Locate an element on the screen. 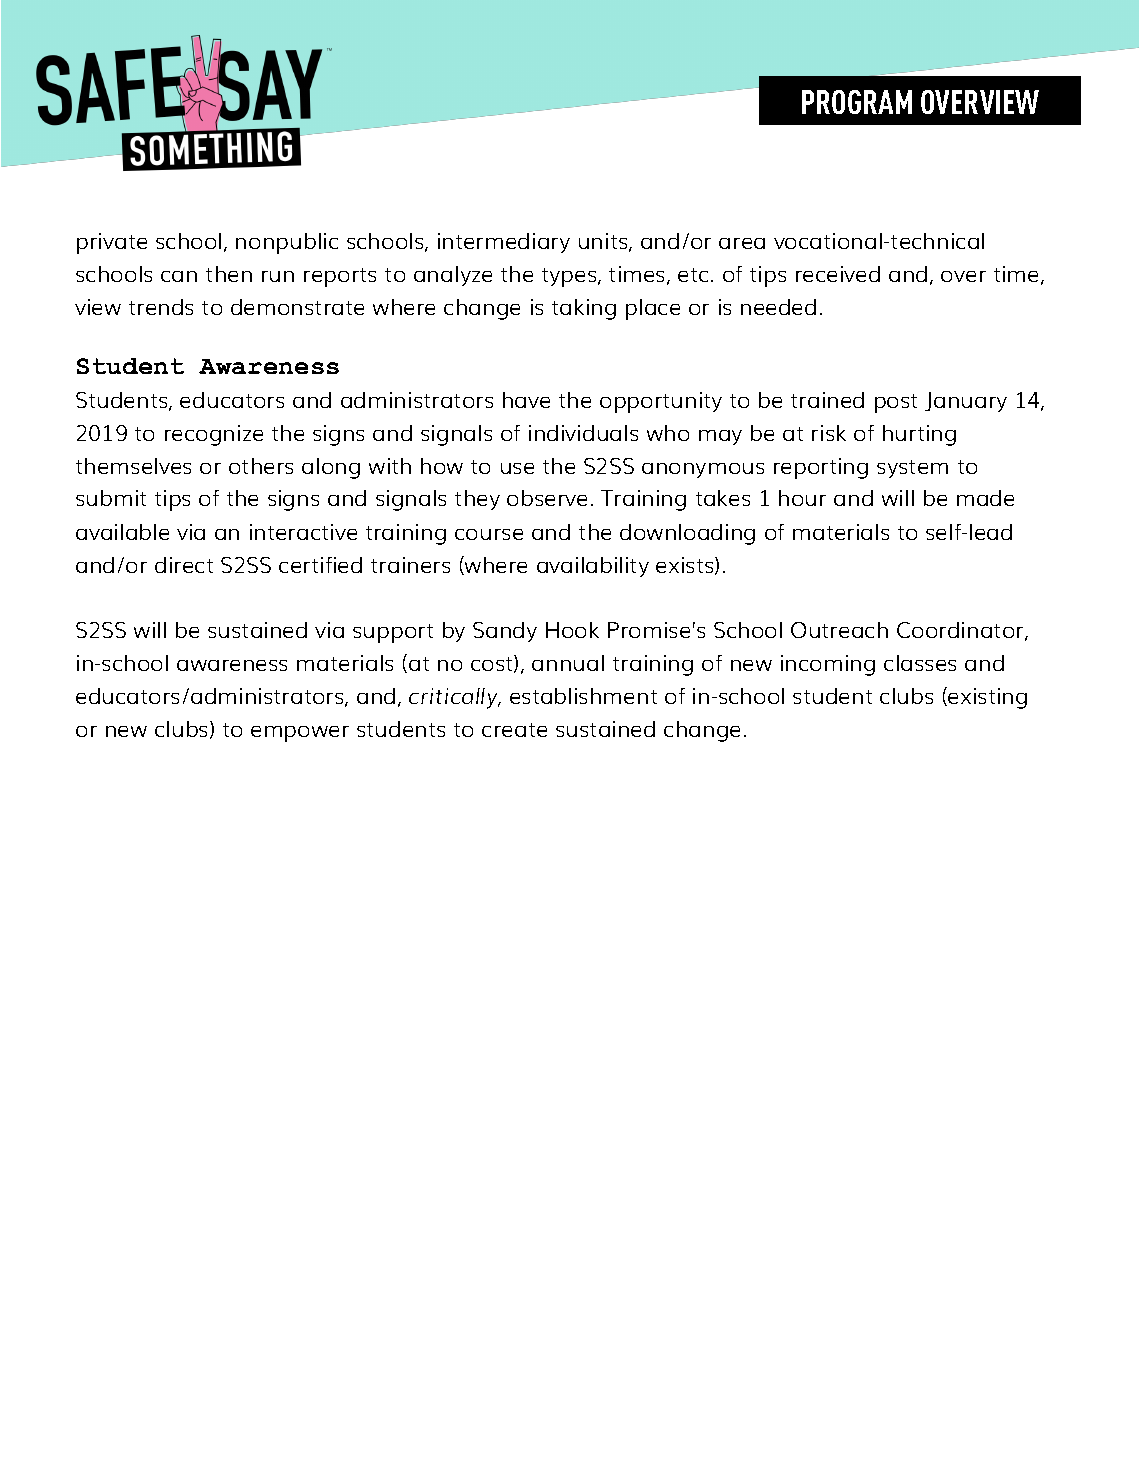  needed is located at coordinates (778, 307).
